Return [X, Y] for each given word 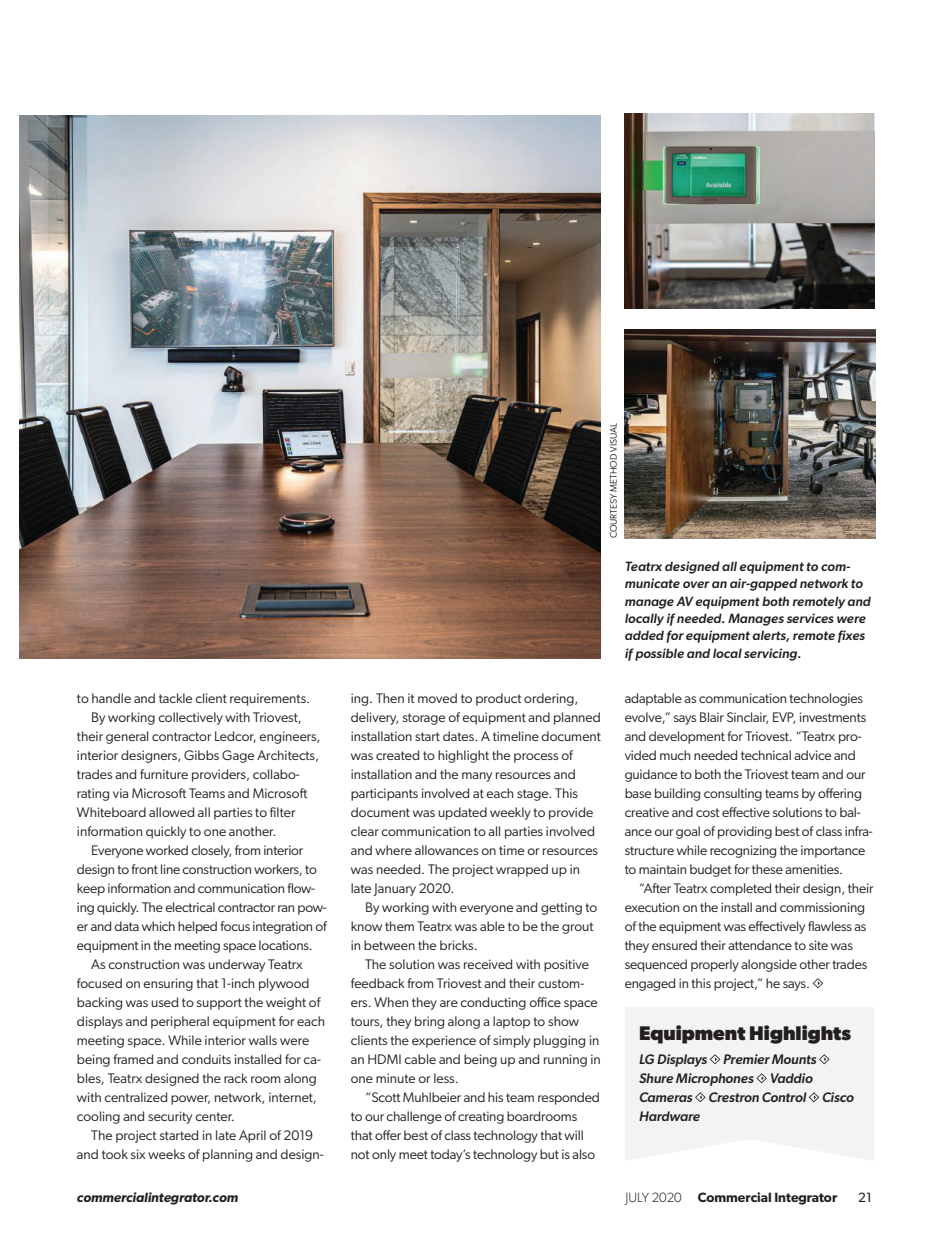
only [384, 1155]
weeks [166, 1154]
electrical [190, 907]
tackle [175, 698]
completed [740, 889]
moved [437, 698]
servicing [772, 654]
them [399, 926]
